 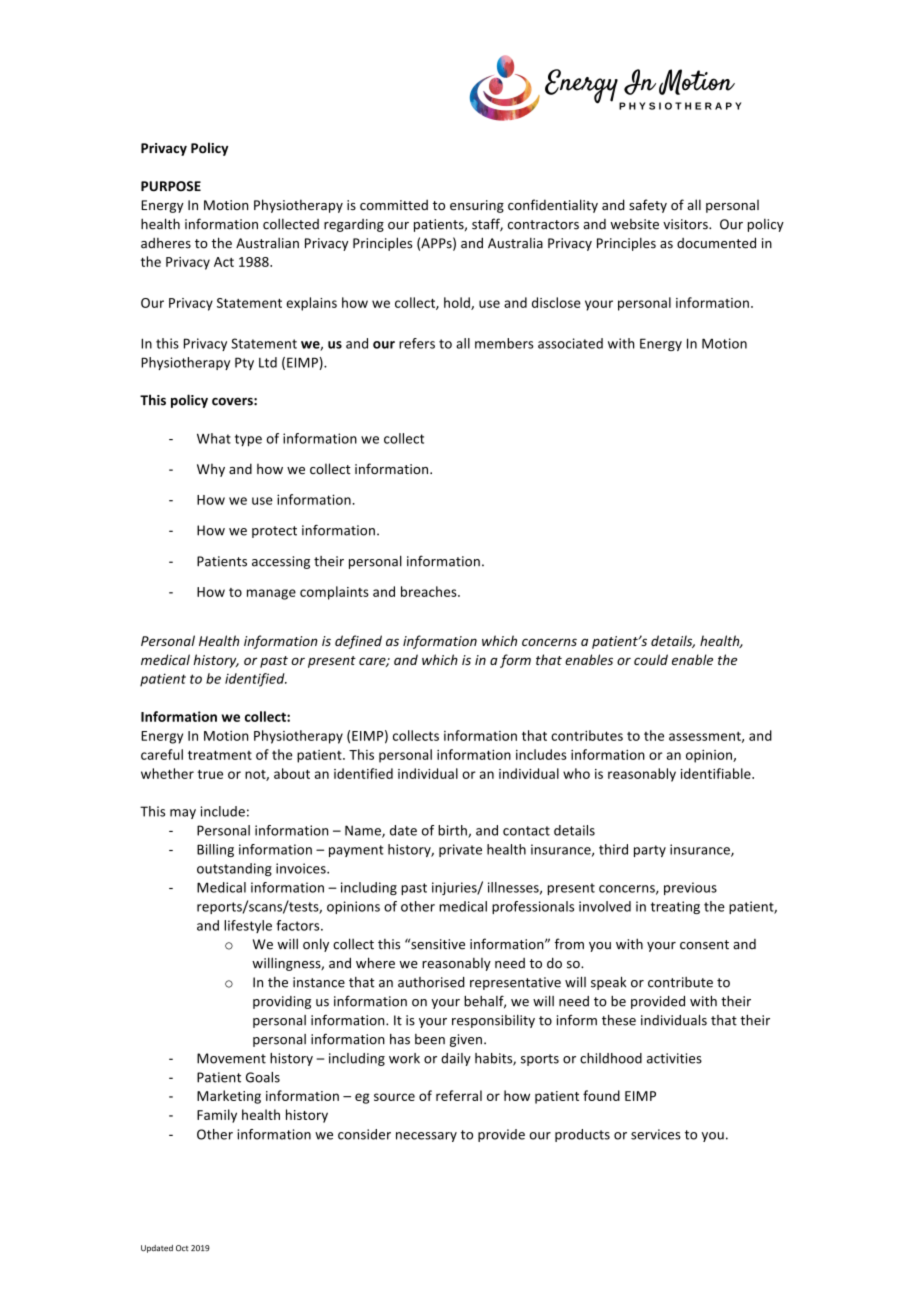 I want to click on protect, so click(x=274, y=532).
